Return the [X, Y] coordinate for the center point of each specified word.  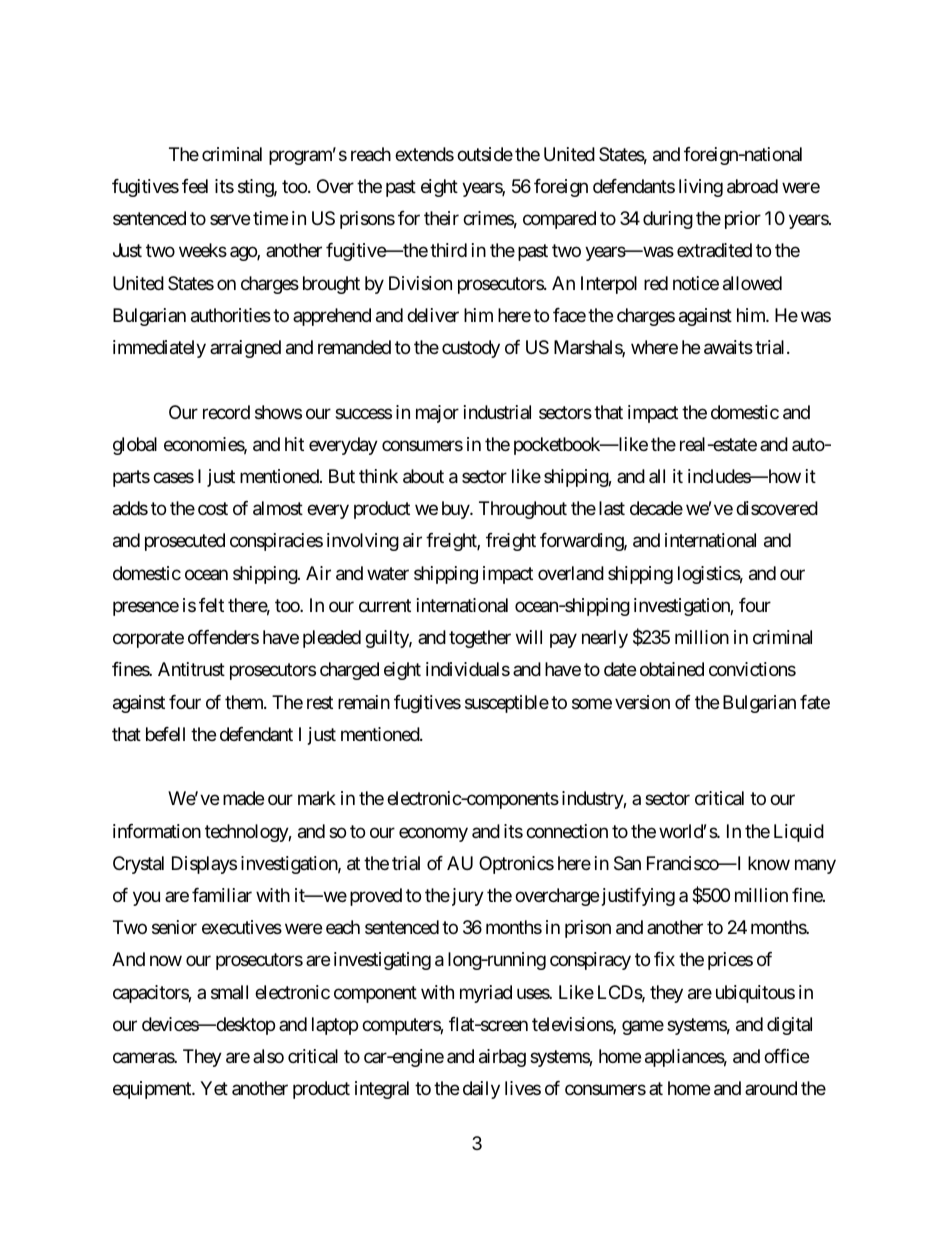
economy [433, 834]
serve [230, 220]
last [612, 508]
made [243, 798]
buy [456, 510]
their [441, 218]
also [268, 1056]
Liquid [799, 833]
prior [743, 220]
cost [213, 509]
